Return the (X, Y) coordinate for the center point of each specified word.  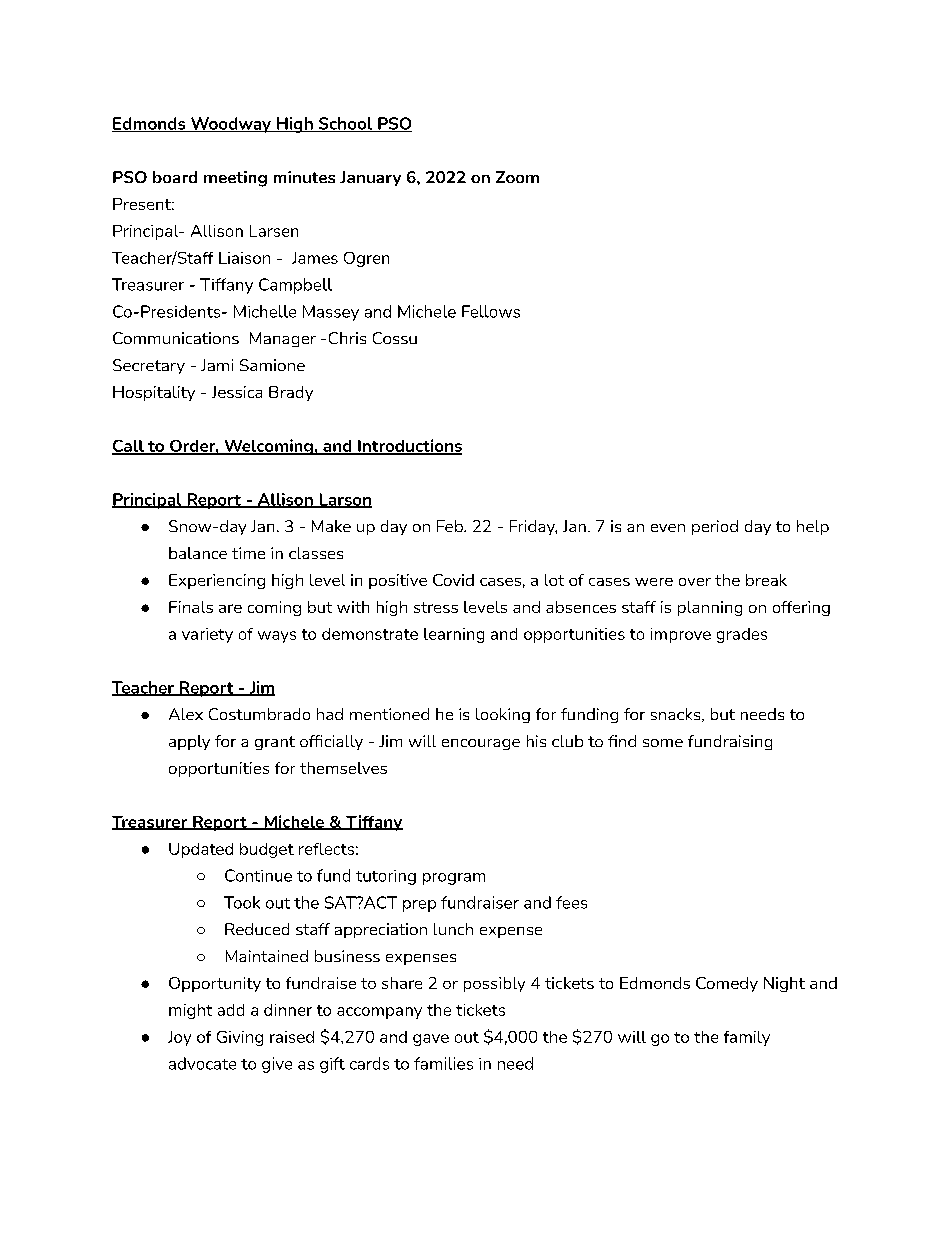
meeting (235, 179)
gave (431, 1040)
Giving (240, 1038)
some (663, 743)
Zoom (517, 177)
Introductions (409, 446)
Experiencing (217, 581)
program (454, 879)
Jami (217, 365)
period (715, 527)
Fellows (491, 311)
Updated (201, 850)
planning (710, 608)
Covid (453, 580)
